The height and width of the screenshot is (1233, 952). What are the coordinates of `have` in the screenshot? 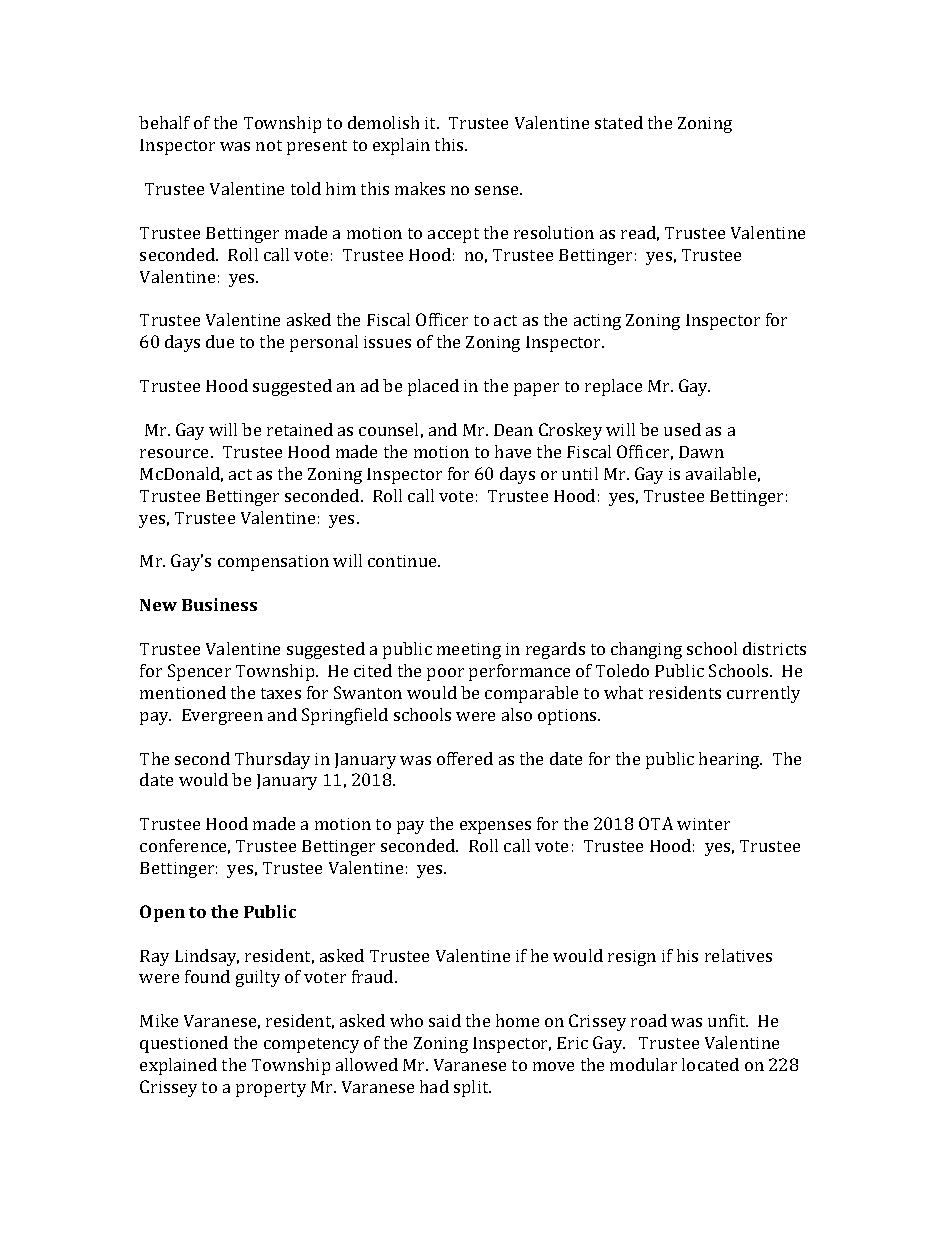 It's located at (513, 451).
